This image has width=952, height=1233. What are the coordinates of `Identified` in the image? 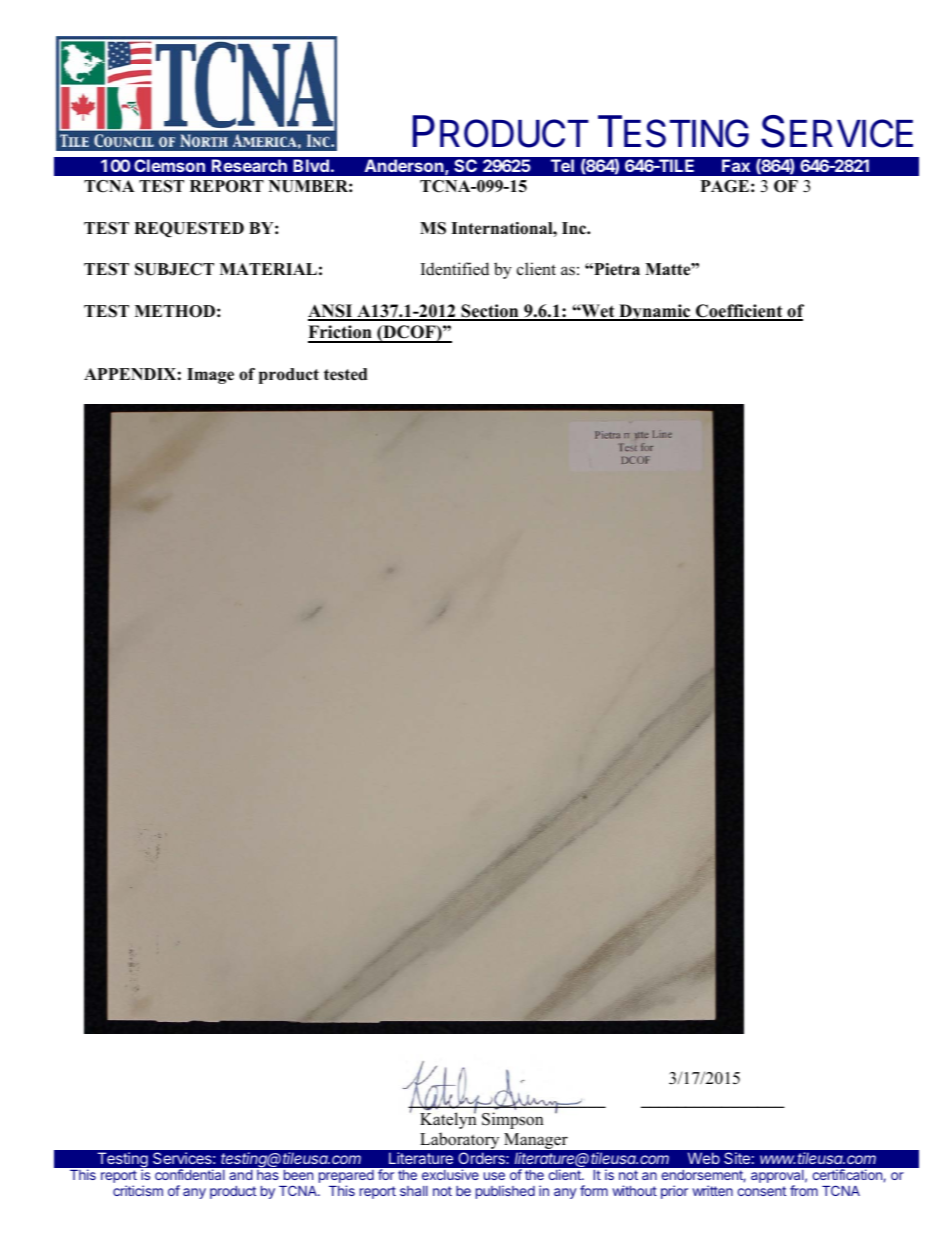 It's located at (455, 269).
